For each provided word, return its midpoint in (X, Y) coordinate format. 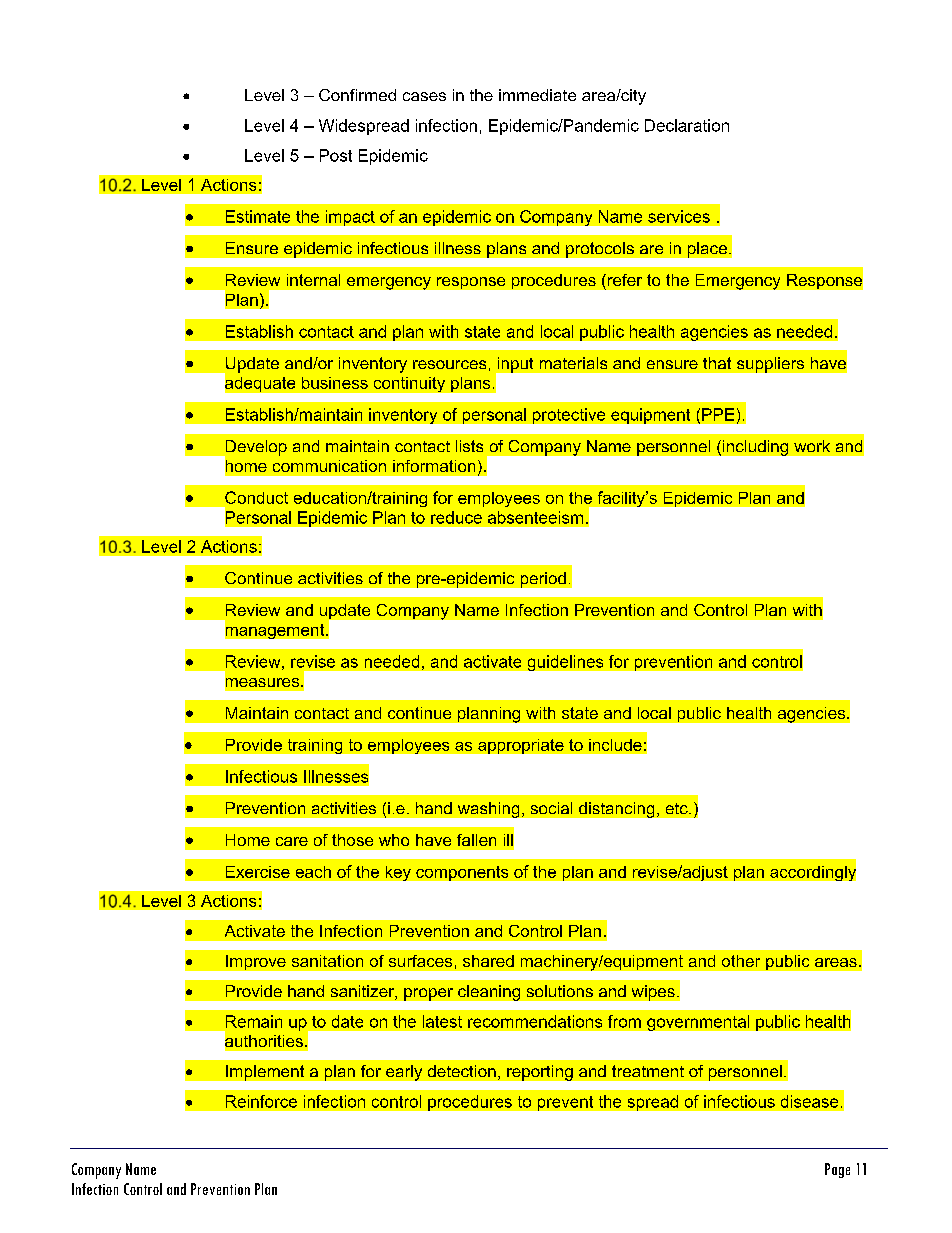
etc (678, 808)
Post (336, 155)
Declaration (687, 125)
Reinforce (261, 1101)
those (352, 840)
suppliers (770, 365)
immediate (537, 95)
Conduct (256, 497)
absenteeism (535, 517)
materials (573, 363)
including (755, 448)
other (741, 961)
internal (313, 280)
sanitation (327, 961)
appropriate (521, 746)
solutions (560, 991)
